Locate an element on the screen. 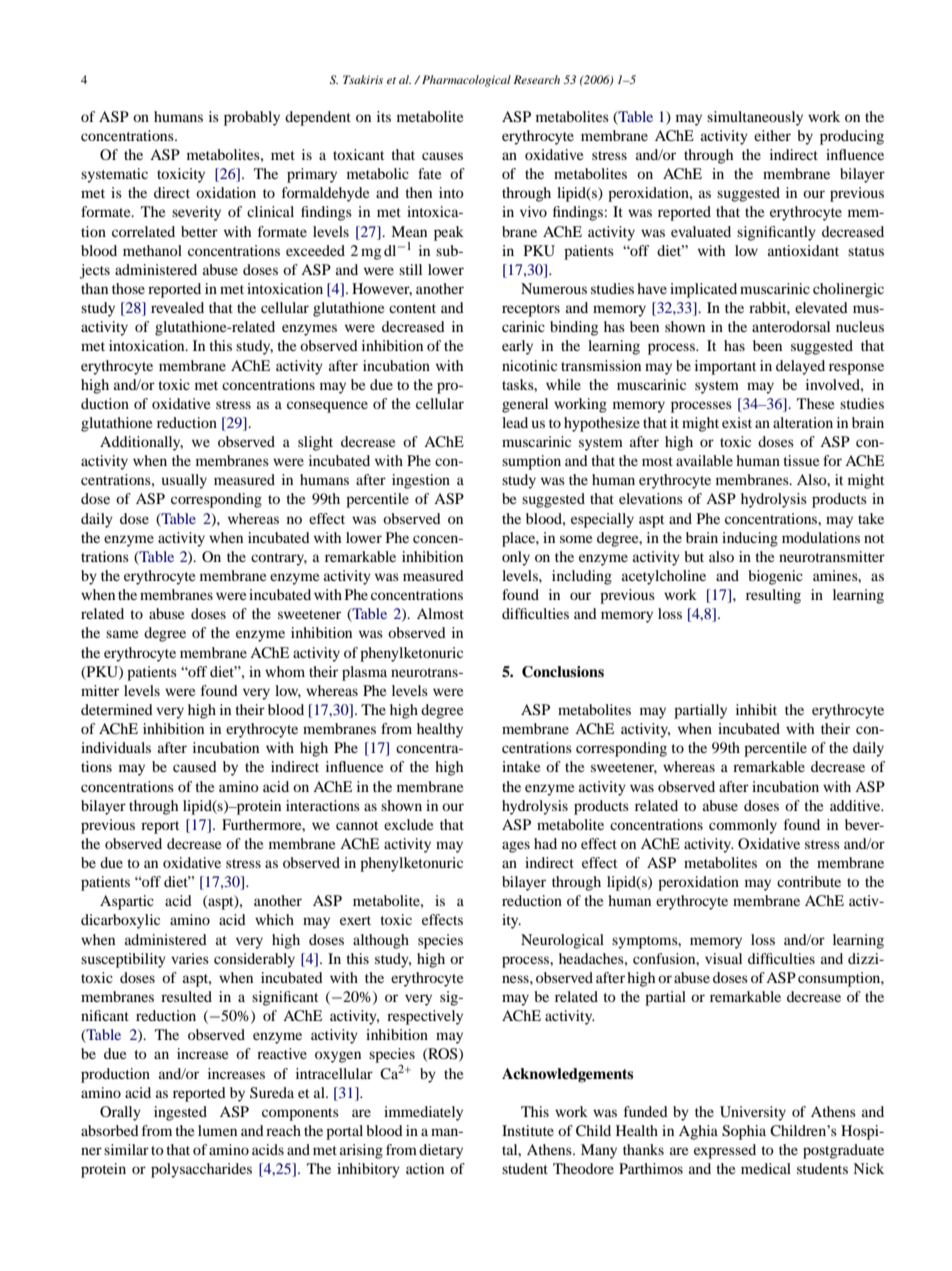  resulting is located at coordinates (773, 596).
